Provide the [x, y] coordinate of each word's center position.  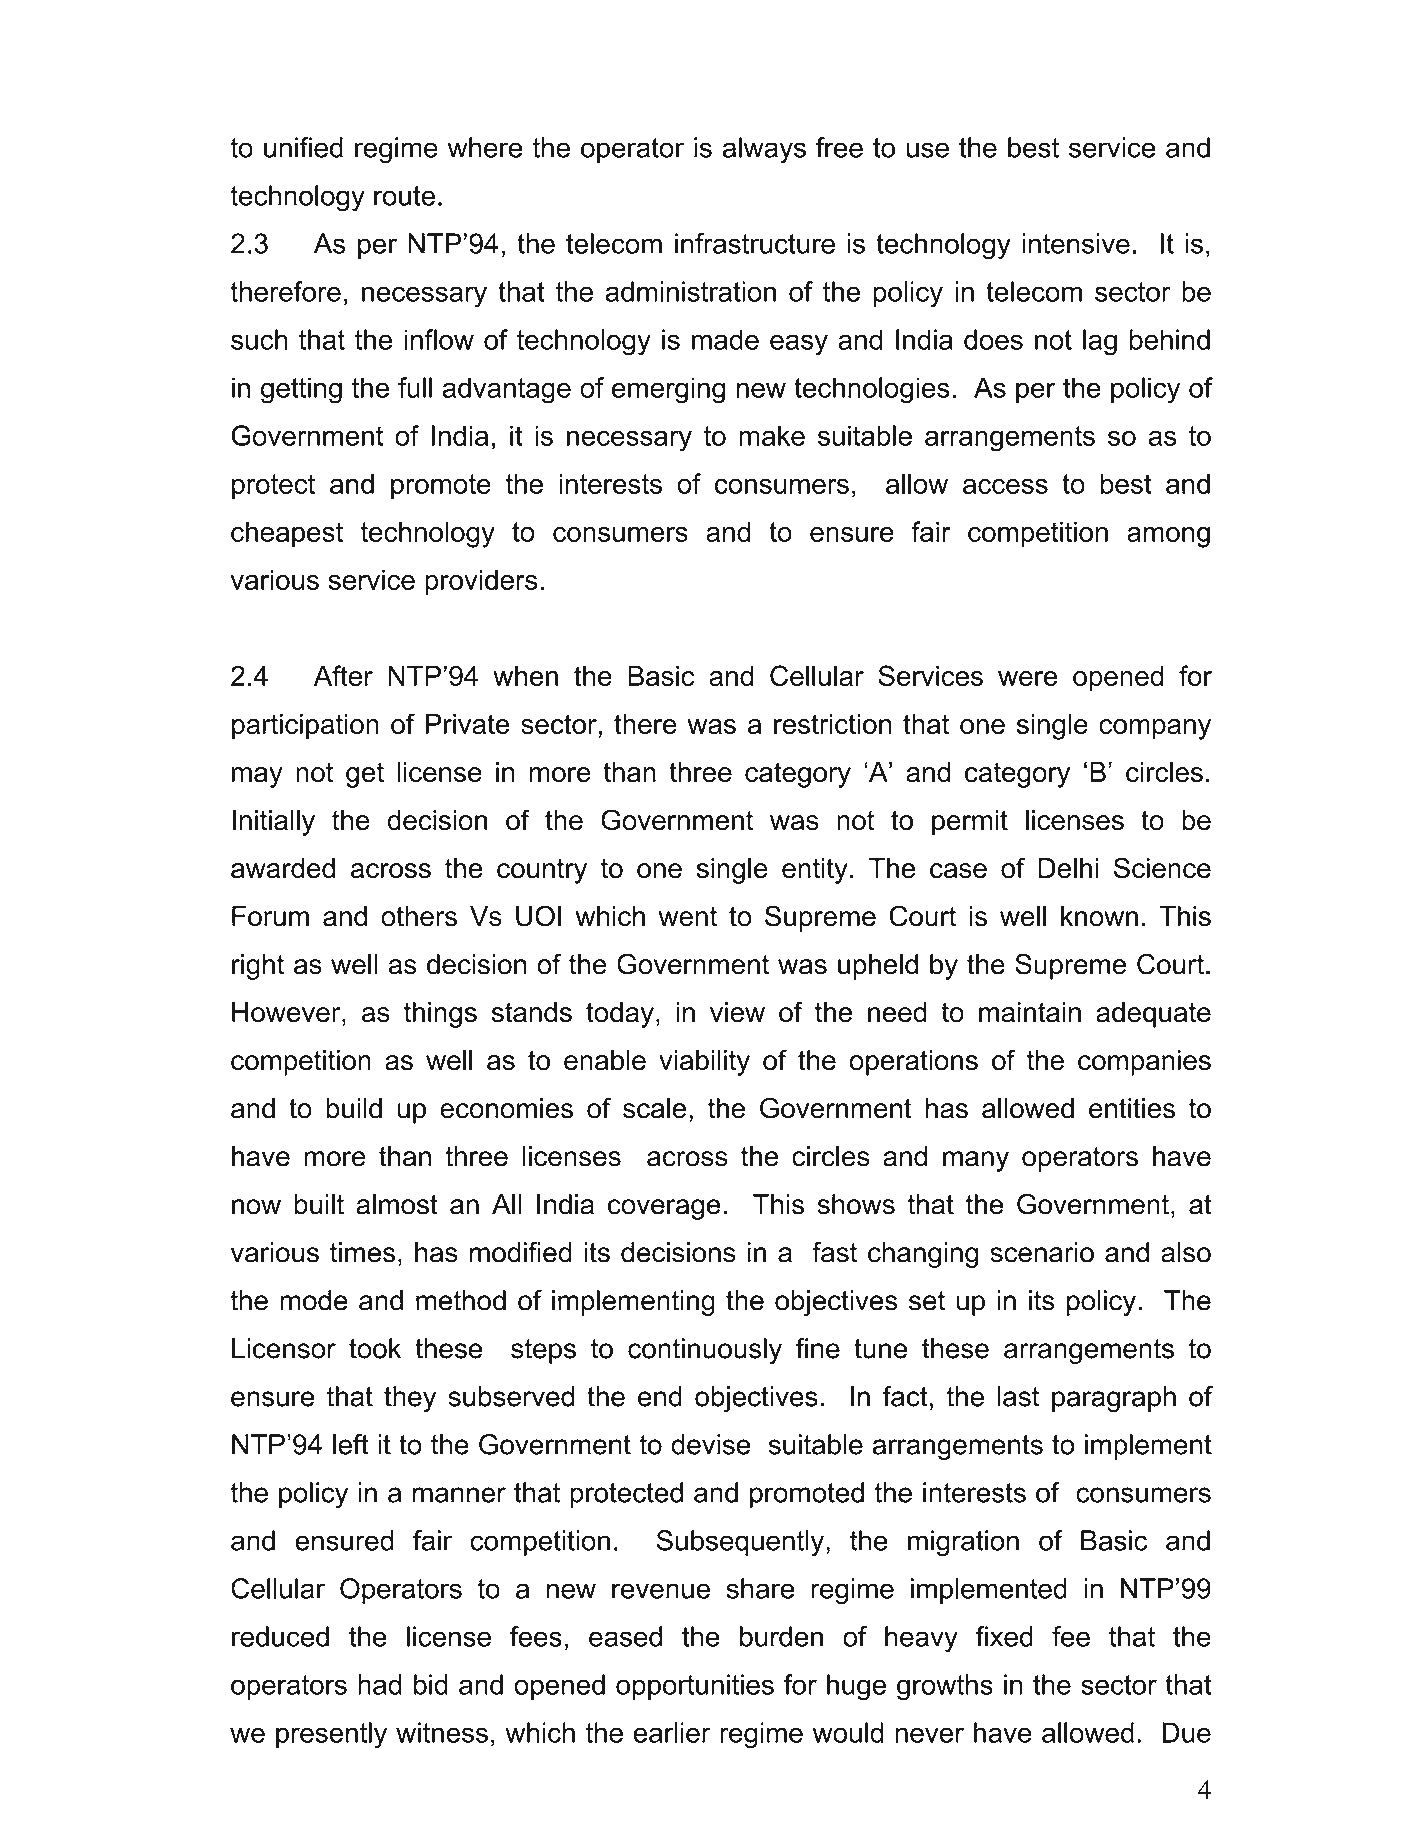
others [419, 916]
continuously [705, 1351]
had [380, 1684]
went [687, 917]
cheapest [287, 534]
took [375, 1348]
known [1099, 916]
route [404, 196]
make [772, 435]
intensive [1076, 243]
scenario [1042, 1252]
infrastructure [755, 243]
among [1168, 537]
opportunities [695, 1687]
